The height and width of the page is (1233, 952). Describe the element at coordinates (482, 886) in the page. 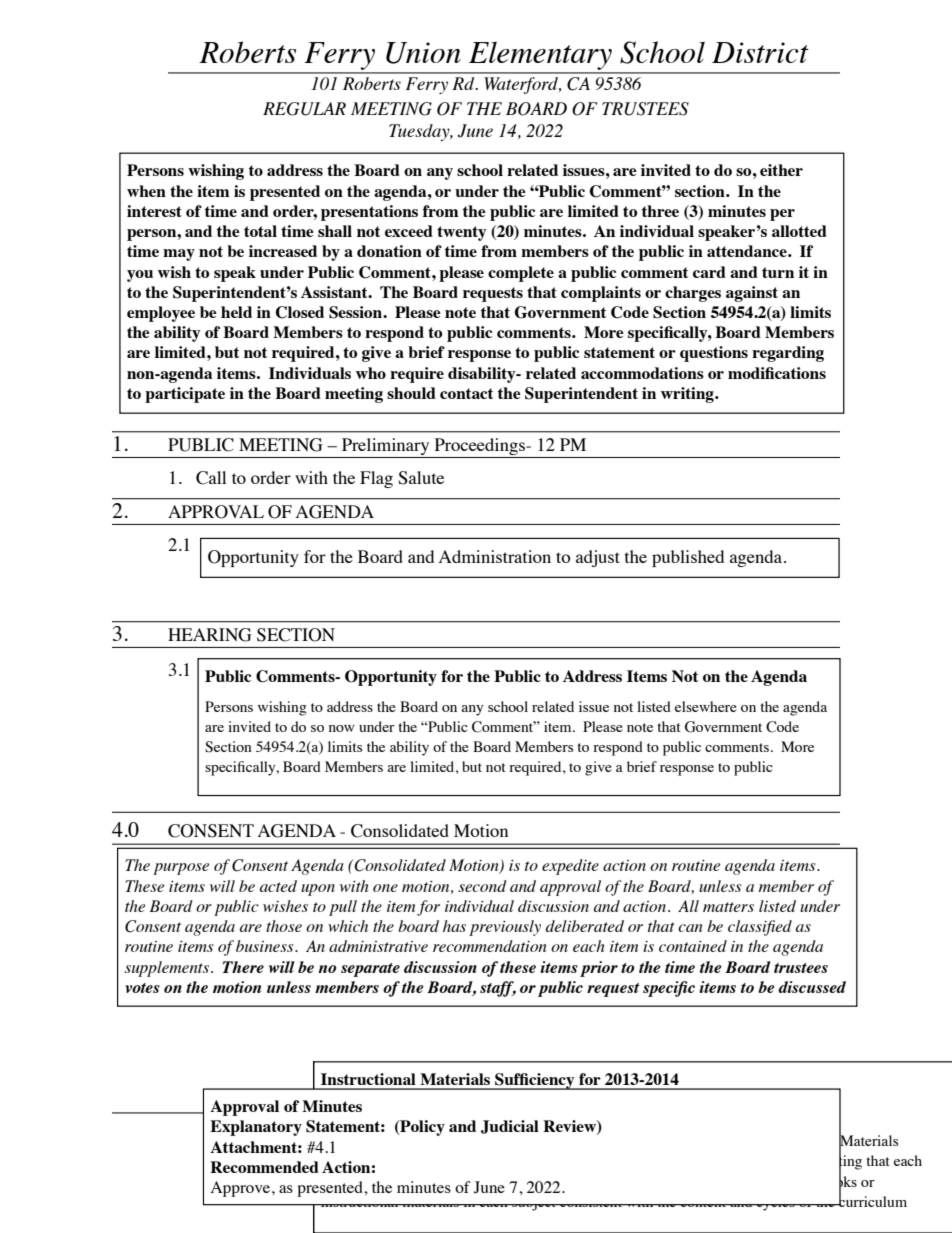

I see `second` at that location.
